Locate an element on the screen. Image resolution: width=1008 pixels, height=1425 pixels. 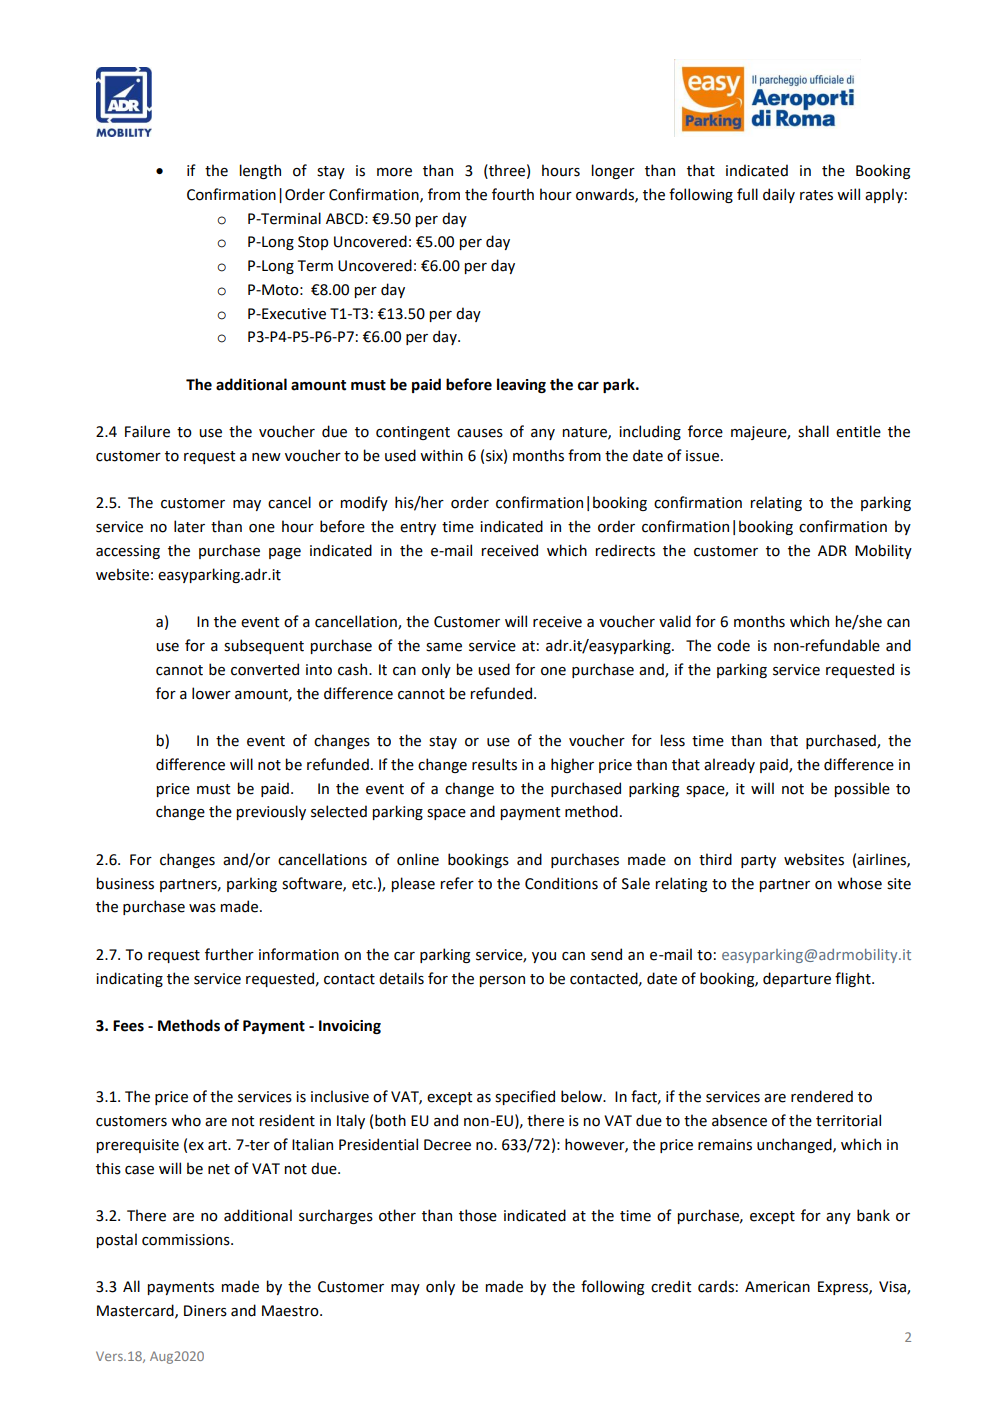
results is located at coordinates (494, 764).
